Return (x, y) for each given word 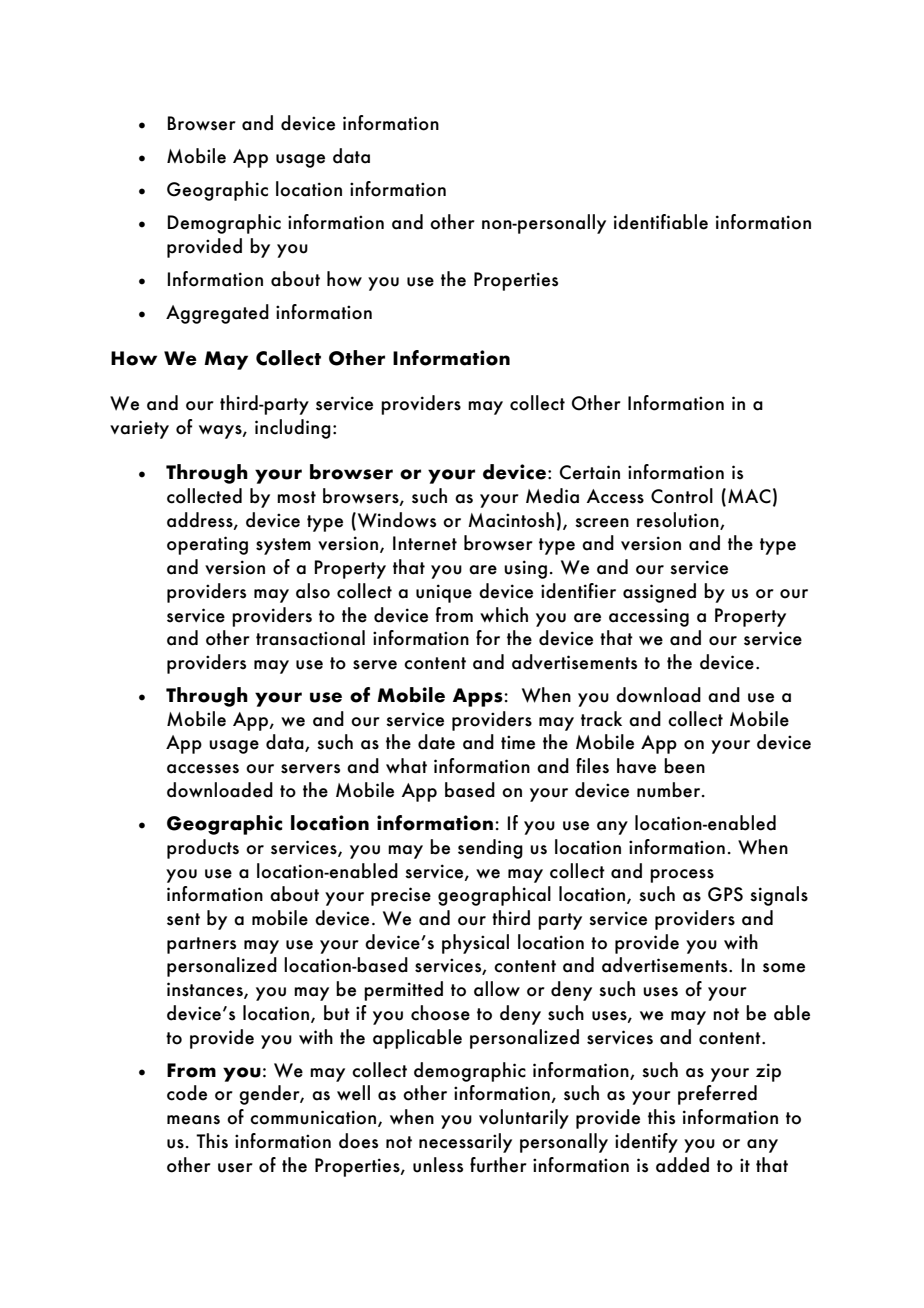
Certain (590, 472)
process (682, 876)
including (293, 429)
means (193, 1120)
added (682, 1165)
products (203, 849)
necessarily (465, 1143)
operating (207, 545)
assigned (659, 593)
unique (444, 593)
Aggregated (217, 314)
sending (490, 849)
